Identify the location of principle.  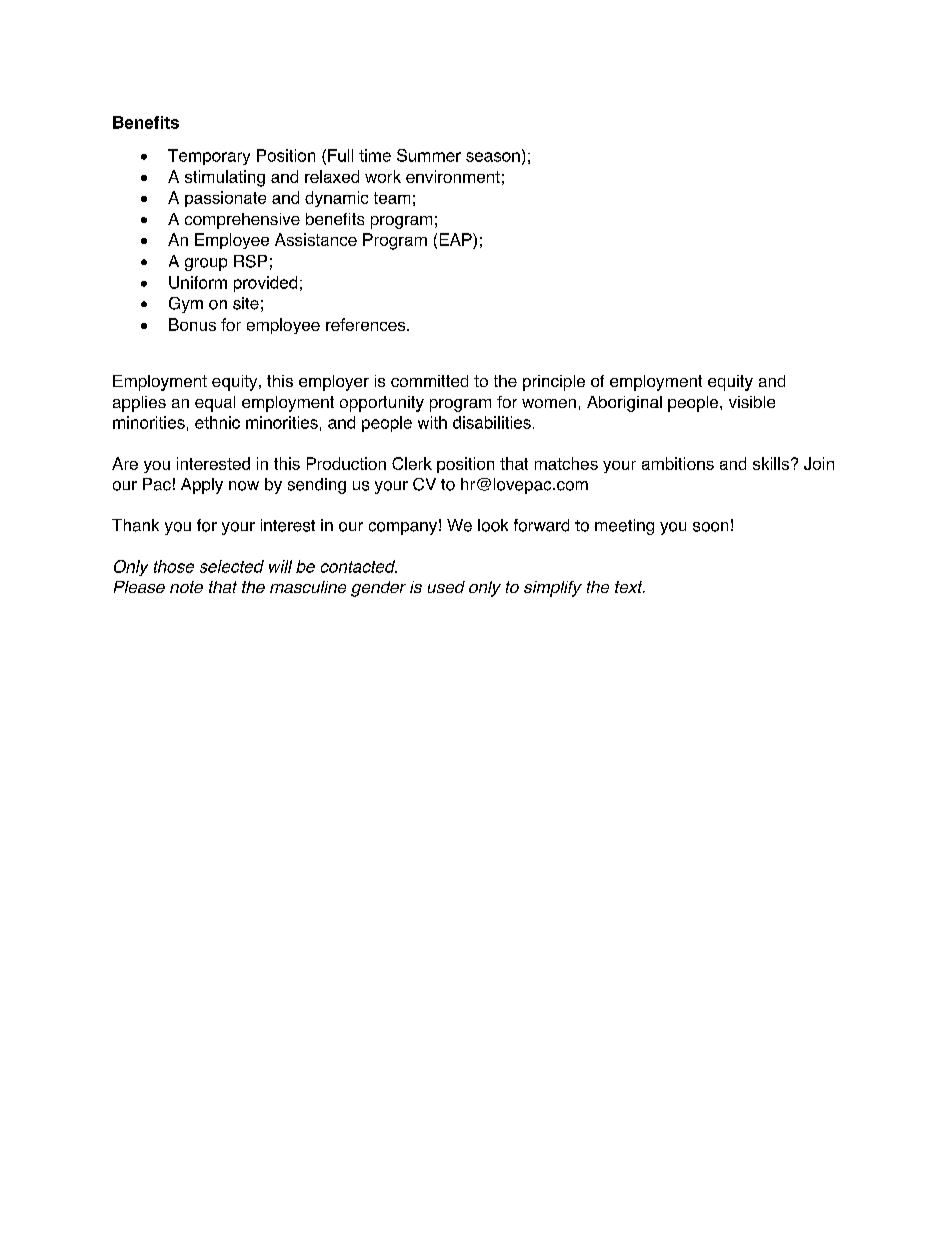
(554, 383).
